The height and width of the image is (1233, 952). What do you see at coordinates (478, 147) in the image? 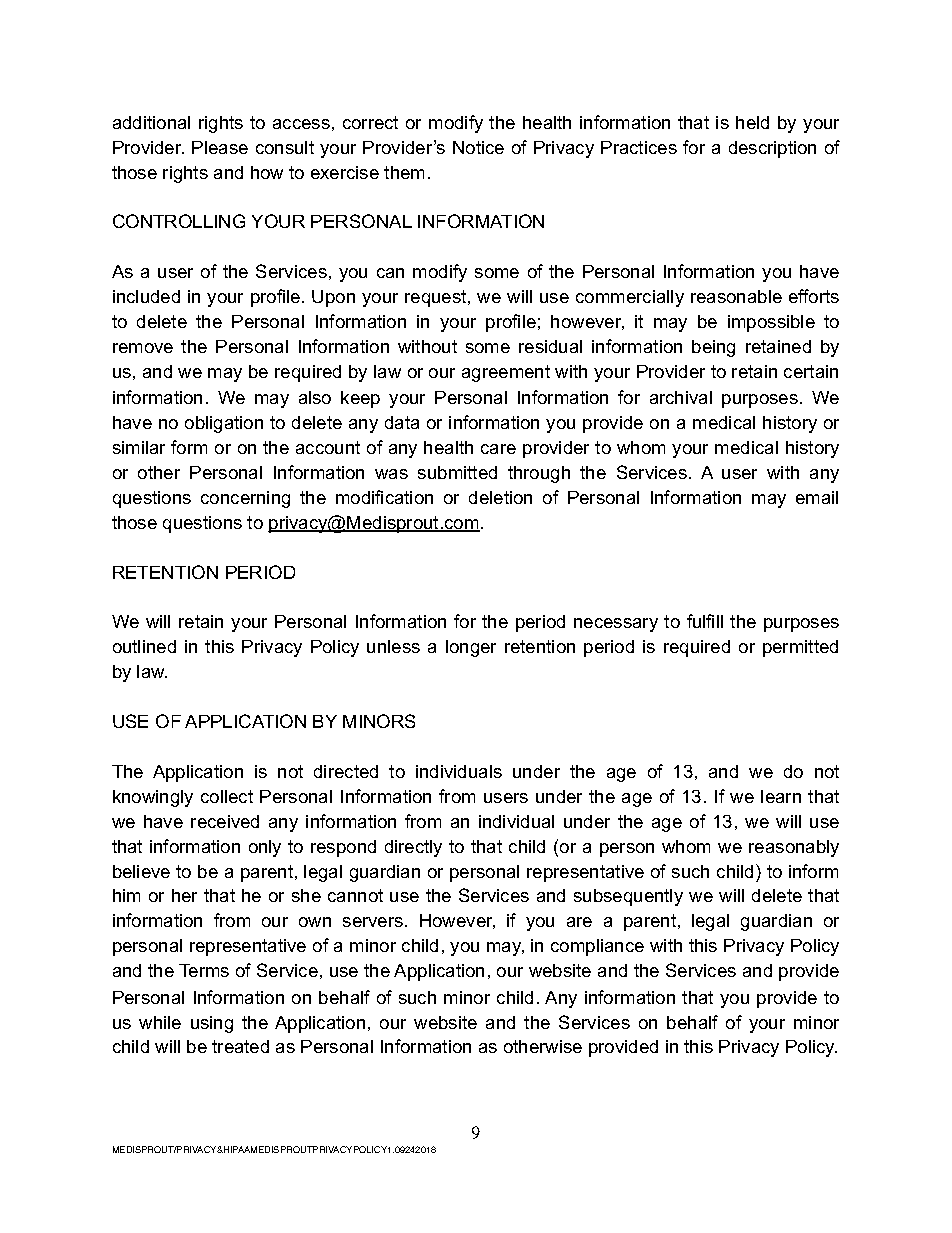
I see `Notice` at bounding box center [478, 147].
